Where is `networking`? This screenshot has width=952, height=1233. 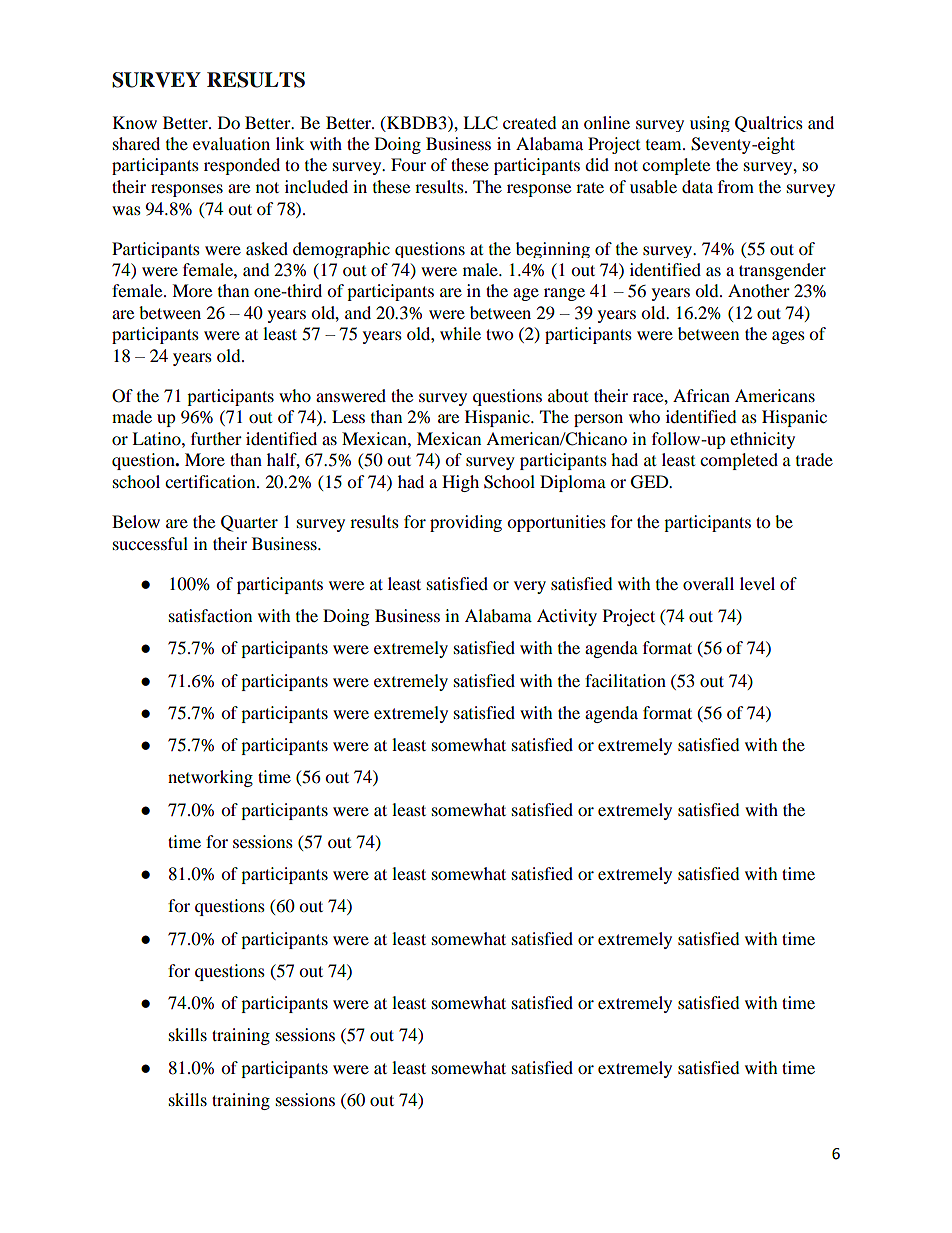 networking is located at coordinates (210, 778).
